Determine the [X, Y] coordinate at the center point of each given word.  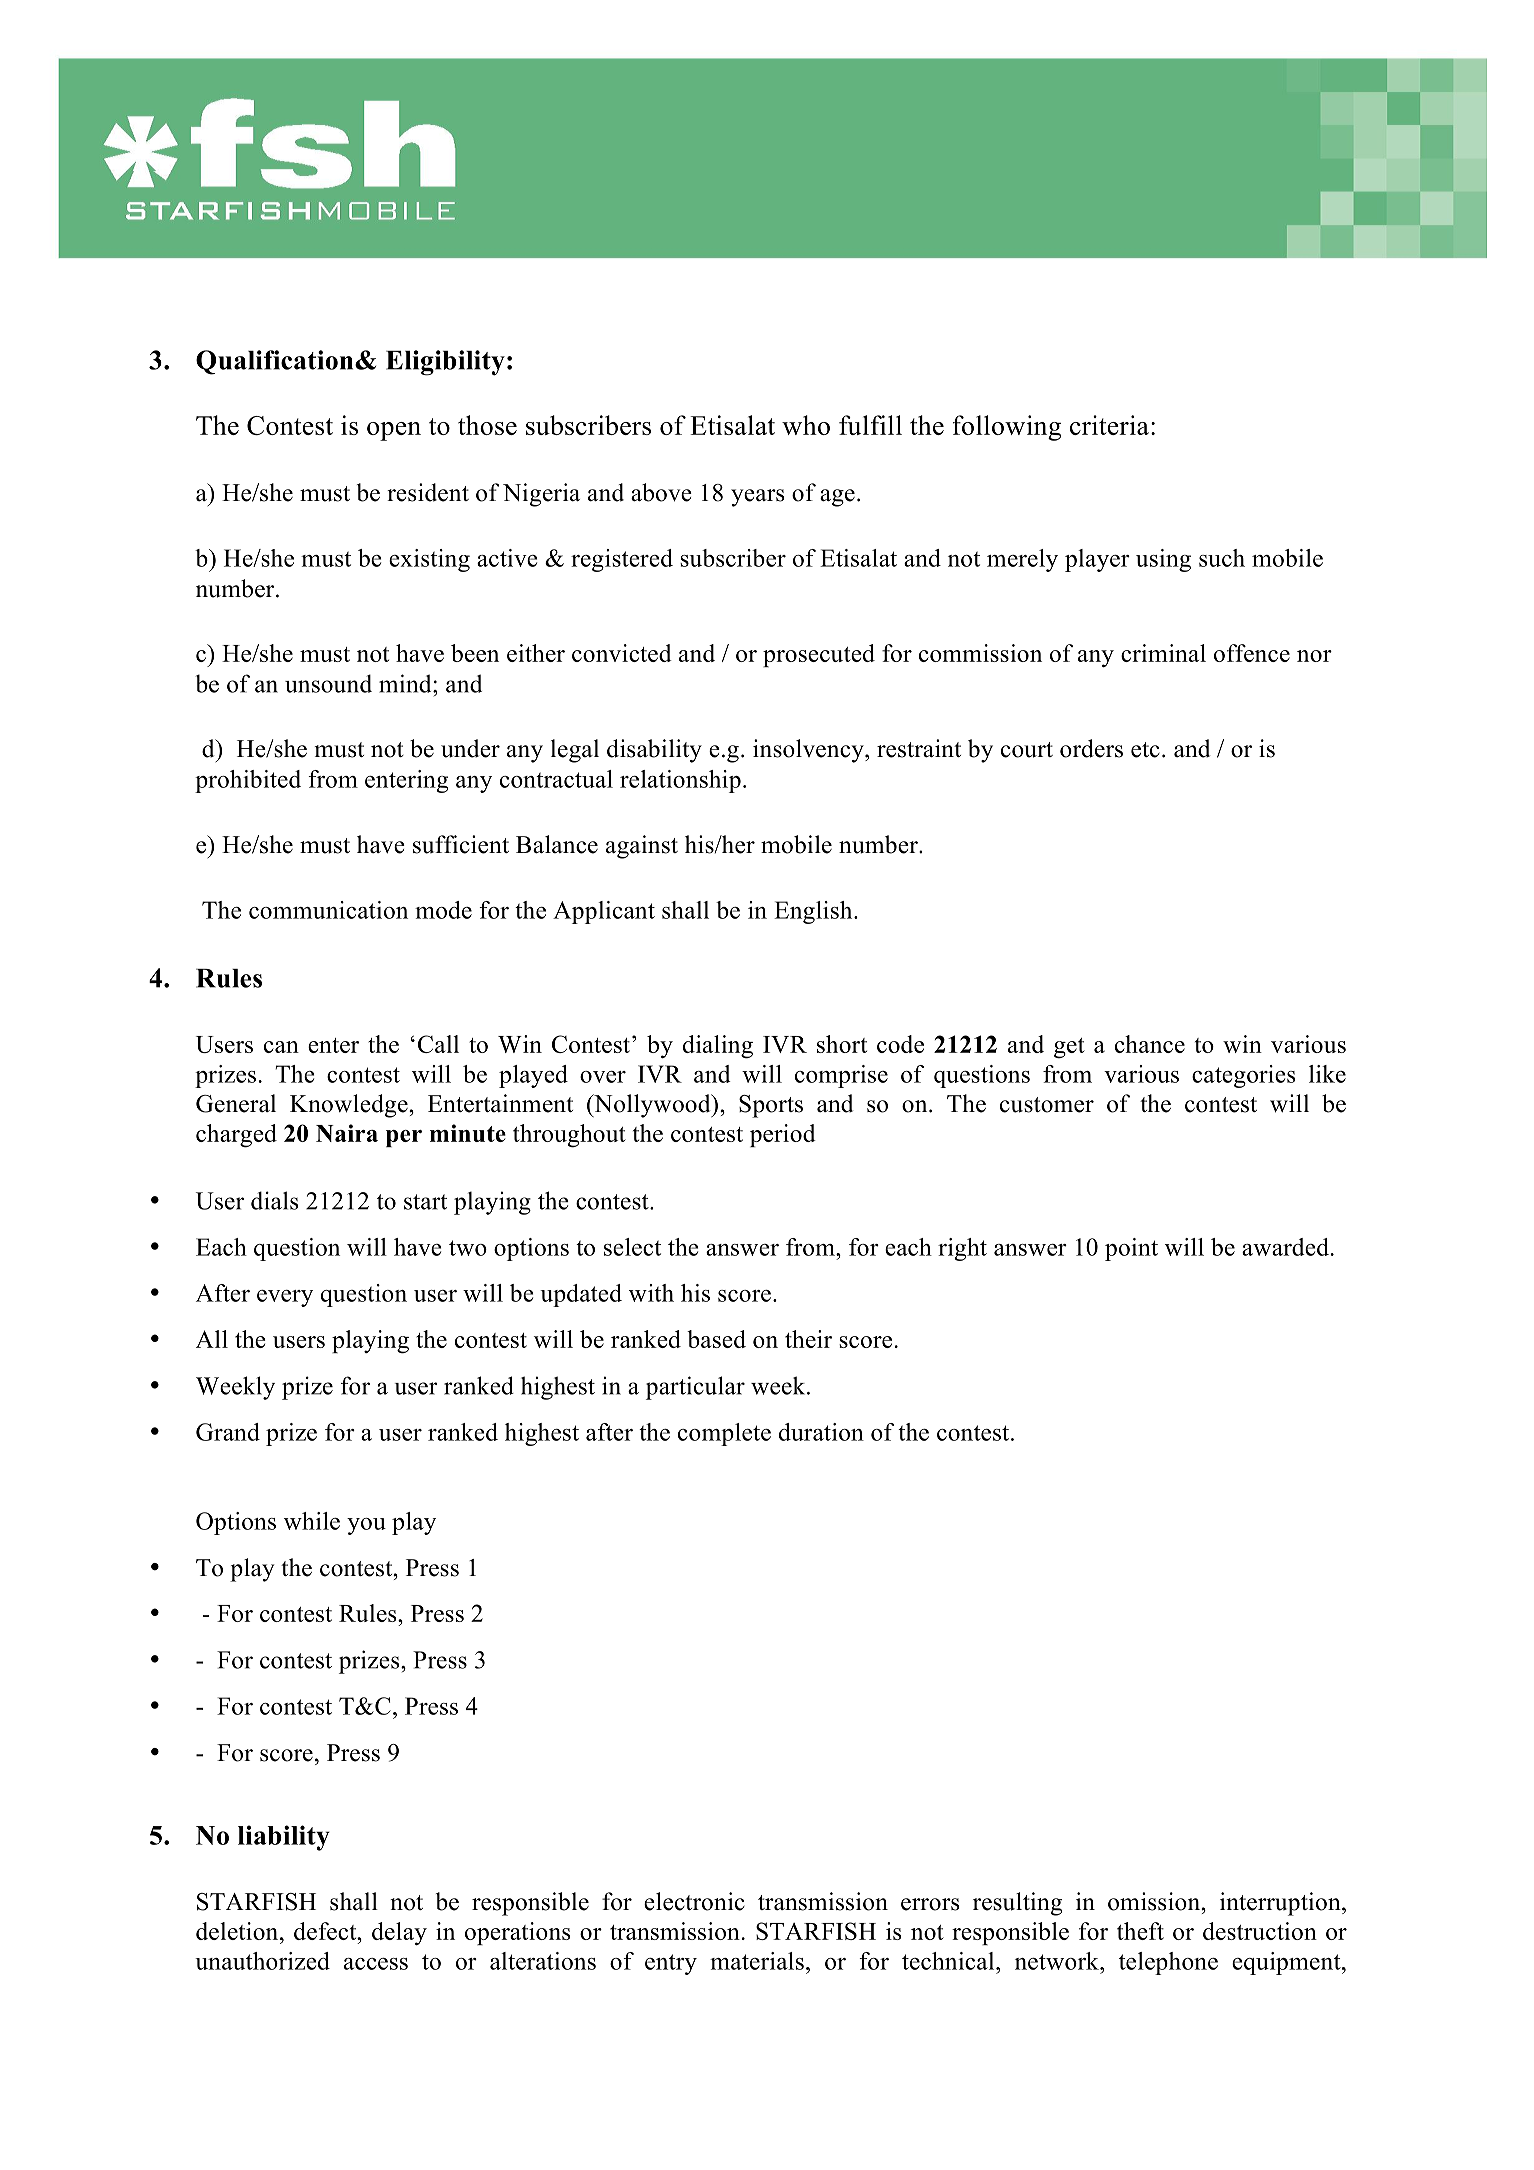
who [806, 425]
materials [757, 1961]
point [1131, 1249]
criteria [1109, 425]
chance [1150, 1044]
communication [328, 910]
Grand [228, 1432]
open [394, 431]
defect [326, 1931]
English [814, 912]
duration [821, 1432]
